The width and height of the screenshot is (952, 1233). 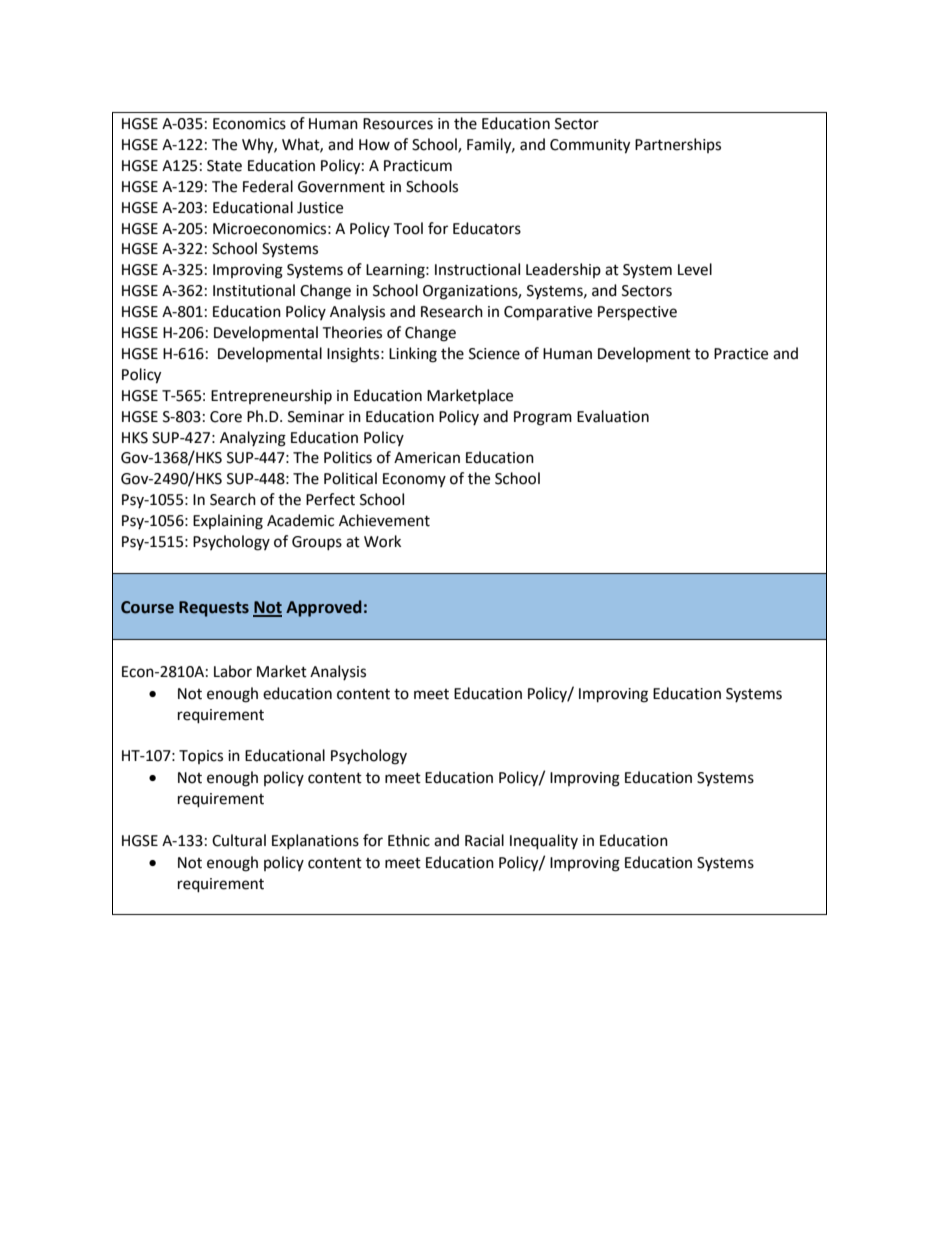 What do you see at coordinates (224, 166) in the screenshot?
I see `State` at bounding box center [224, 166].
